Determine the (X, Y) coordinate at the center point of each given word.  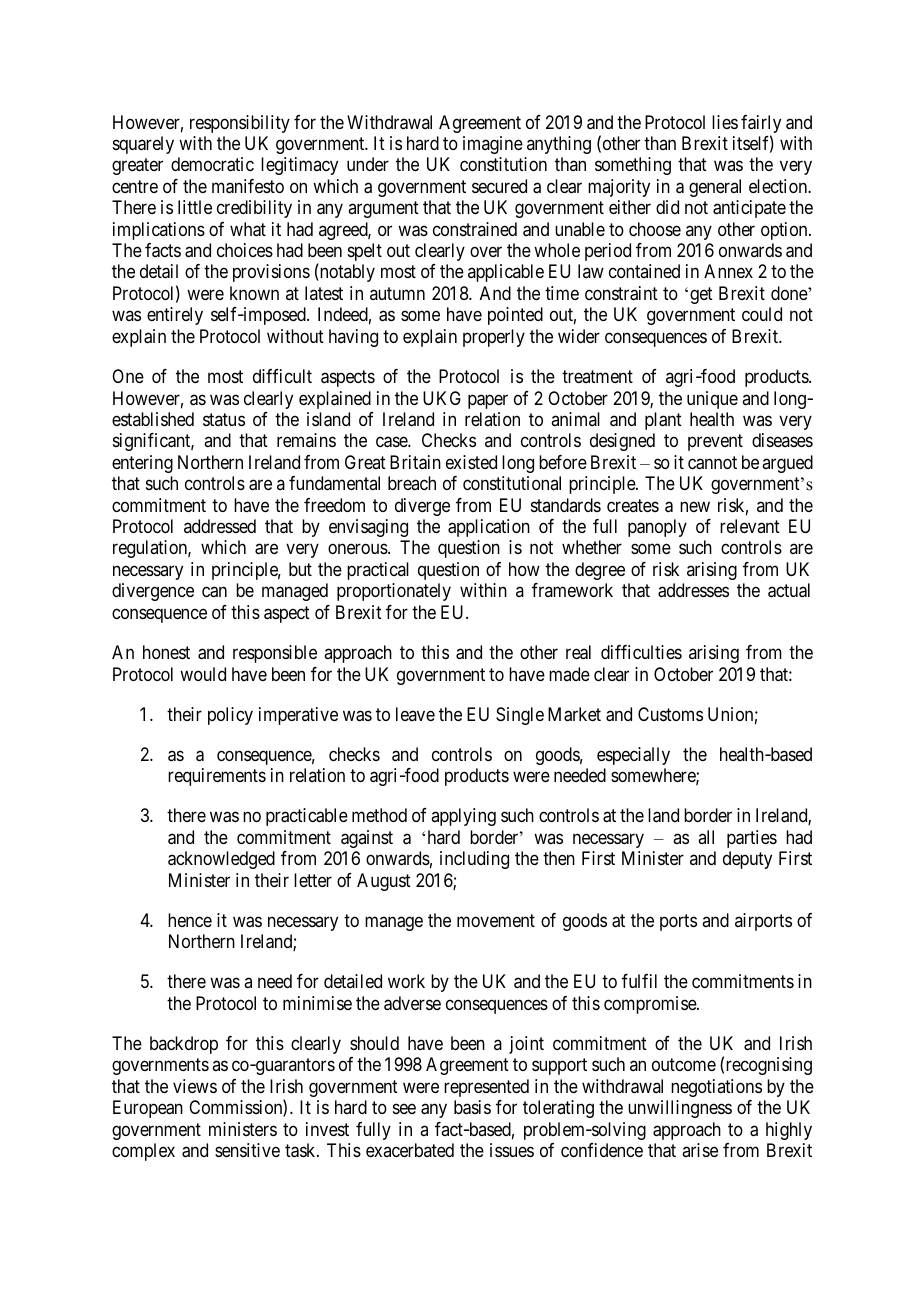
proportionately (394, 592)
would (203, 674)
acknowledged (221, 860)
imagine (493, 145)
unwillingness (680, 1109)
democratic (212, 164)
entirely (175, 316)
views (195, 1086)
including (474, 860)
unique (712, 400)
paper (488, 401)
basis (472, 1107)
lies (725, 122)
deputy (747, 860)
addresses (693, 590)
